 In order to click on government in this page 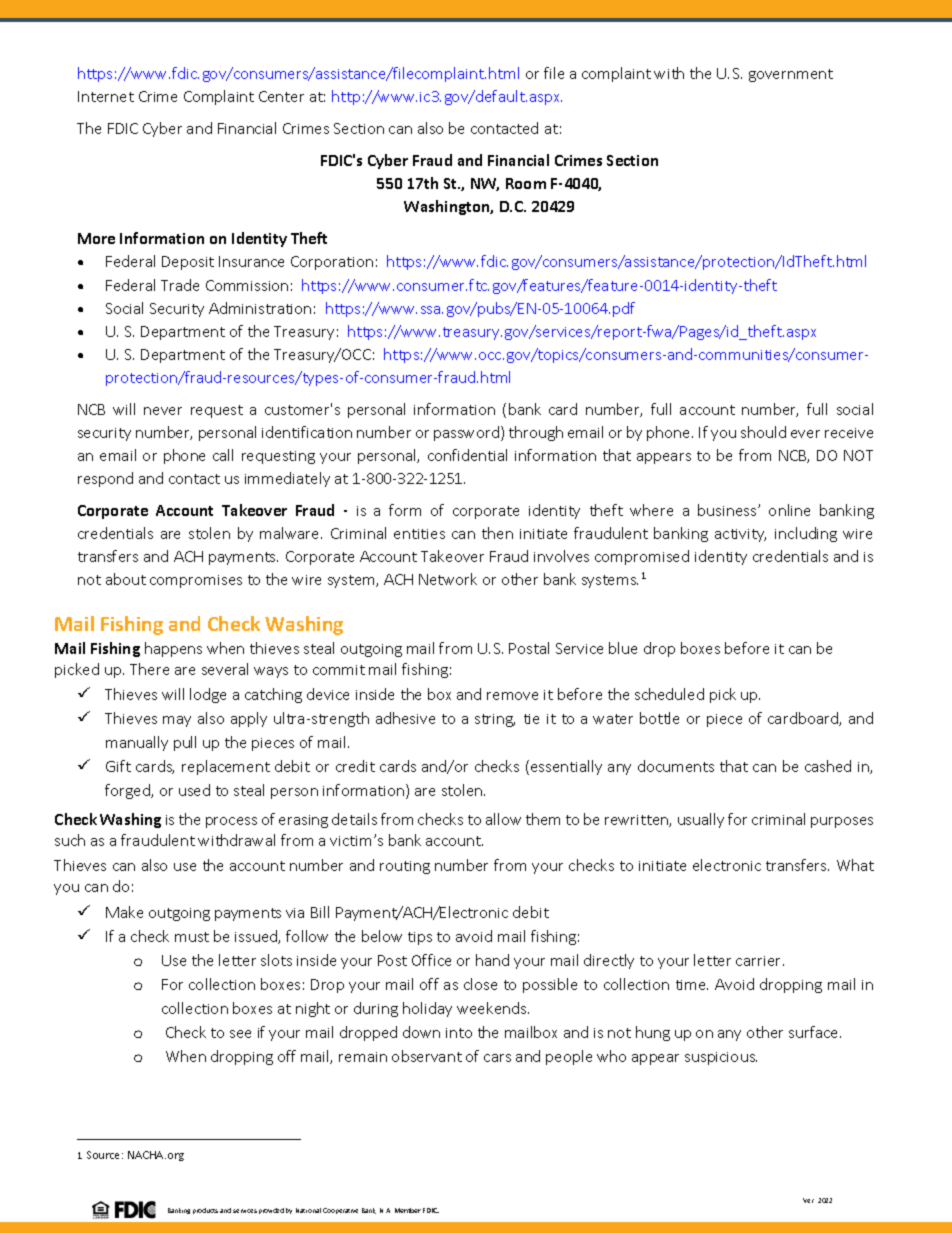, I will do `click(791, 75)`.
